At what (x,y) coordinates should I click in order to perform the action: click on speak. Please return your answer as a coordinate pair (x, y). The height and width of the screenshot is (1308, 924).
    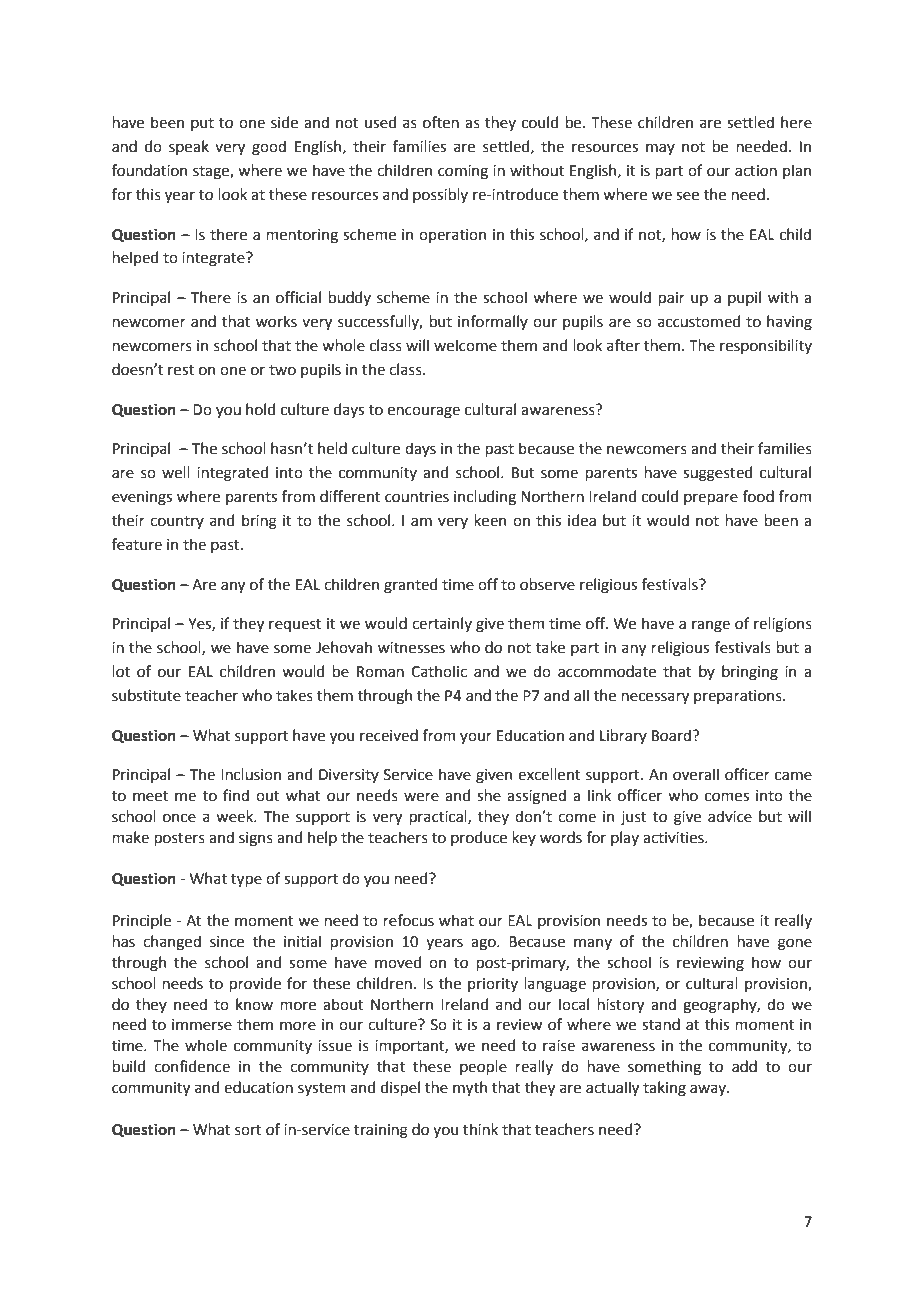
    Looking at the image, I should click on (189, 147).
